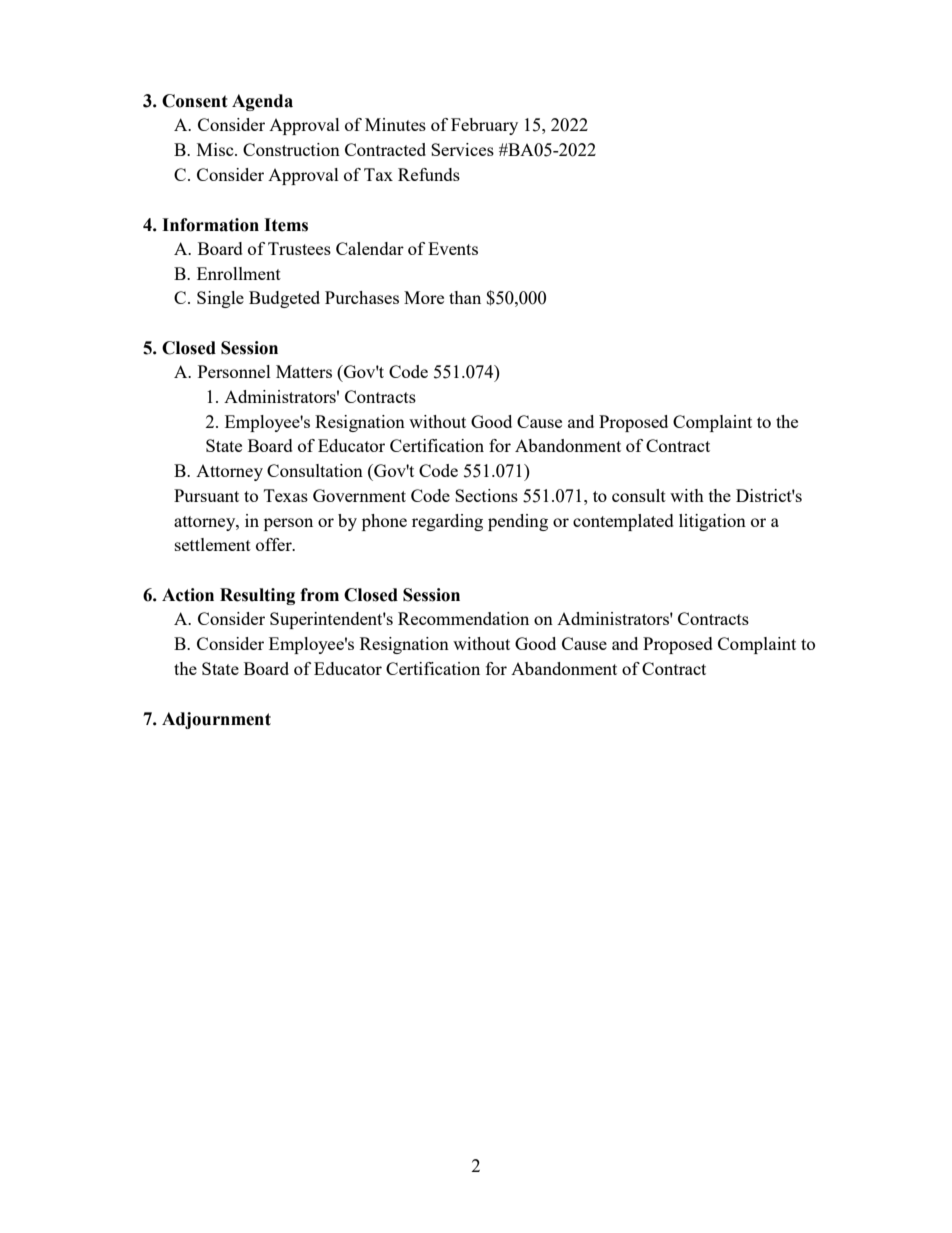  What do you see at coordinates (216, 720) in the page?
I see `Adjournment` at bounding box center [216, 720].
